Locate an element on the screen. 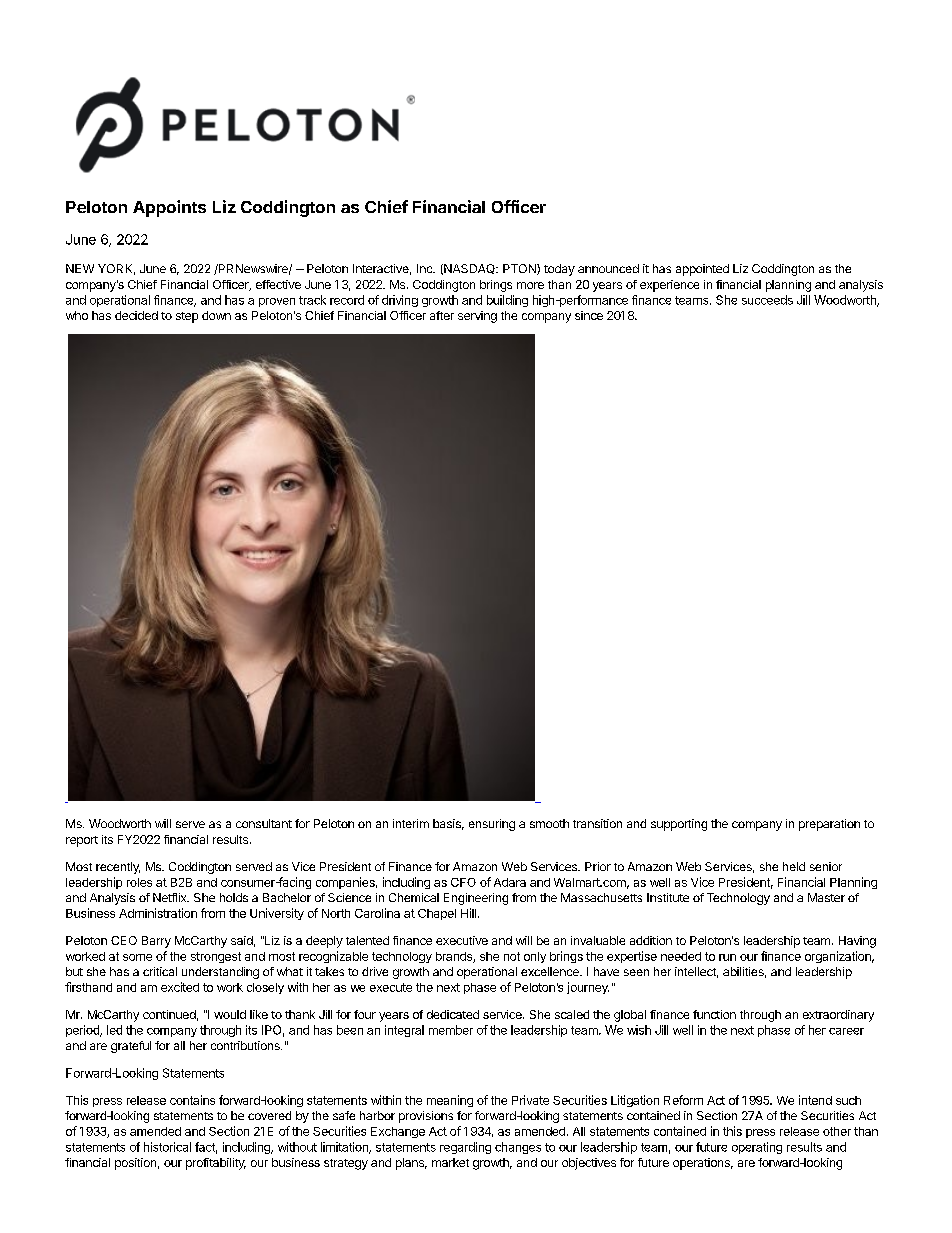 Image resolution: width=952 pixels, height=1233 pixels. consultant is located at coordinates (264, 823).
